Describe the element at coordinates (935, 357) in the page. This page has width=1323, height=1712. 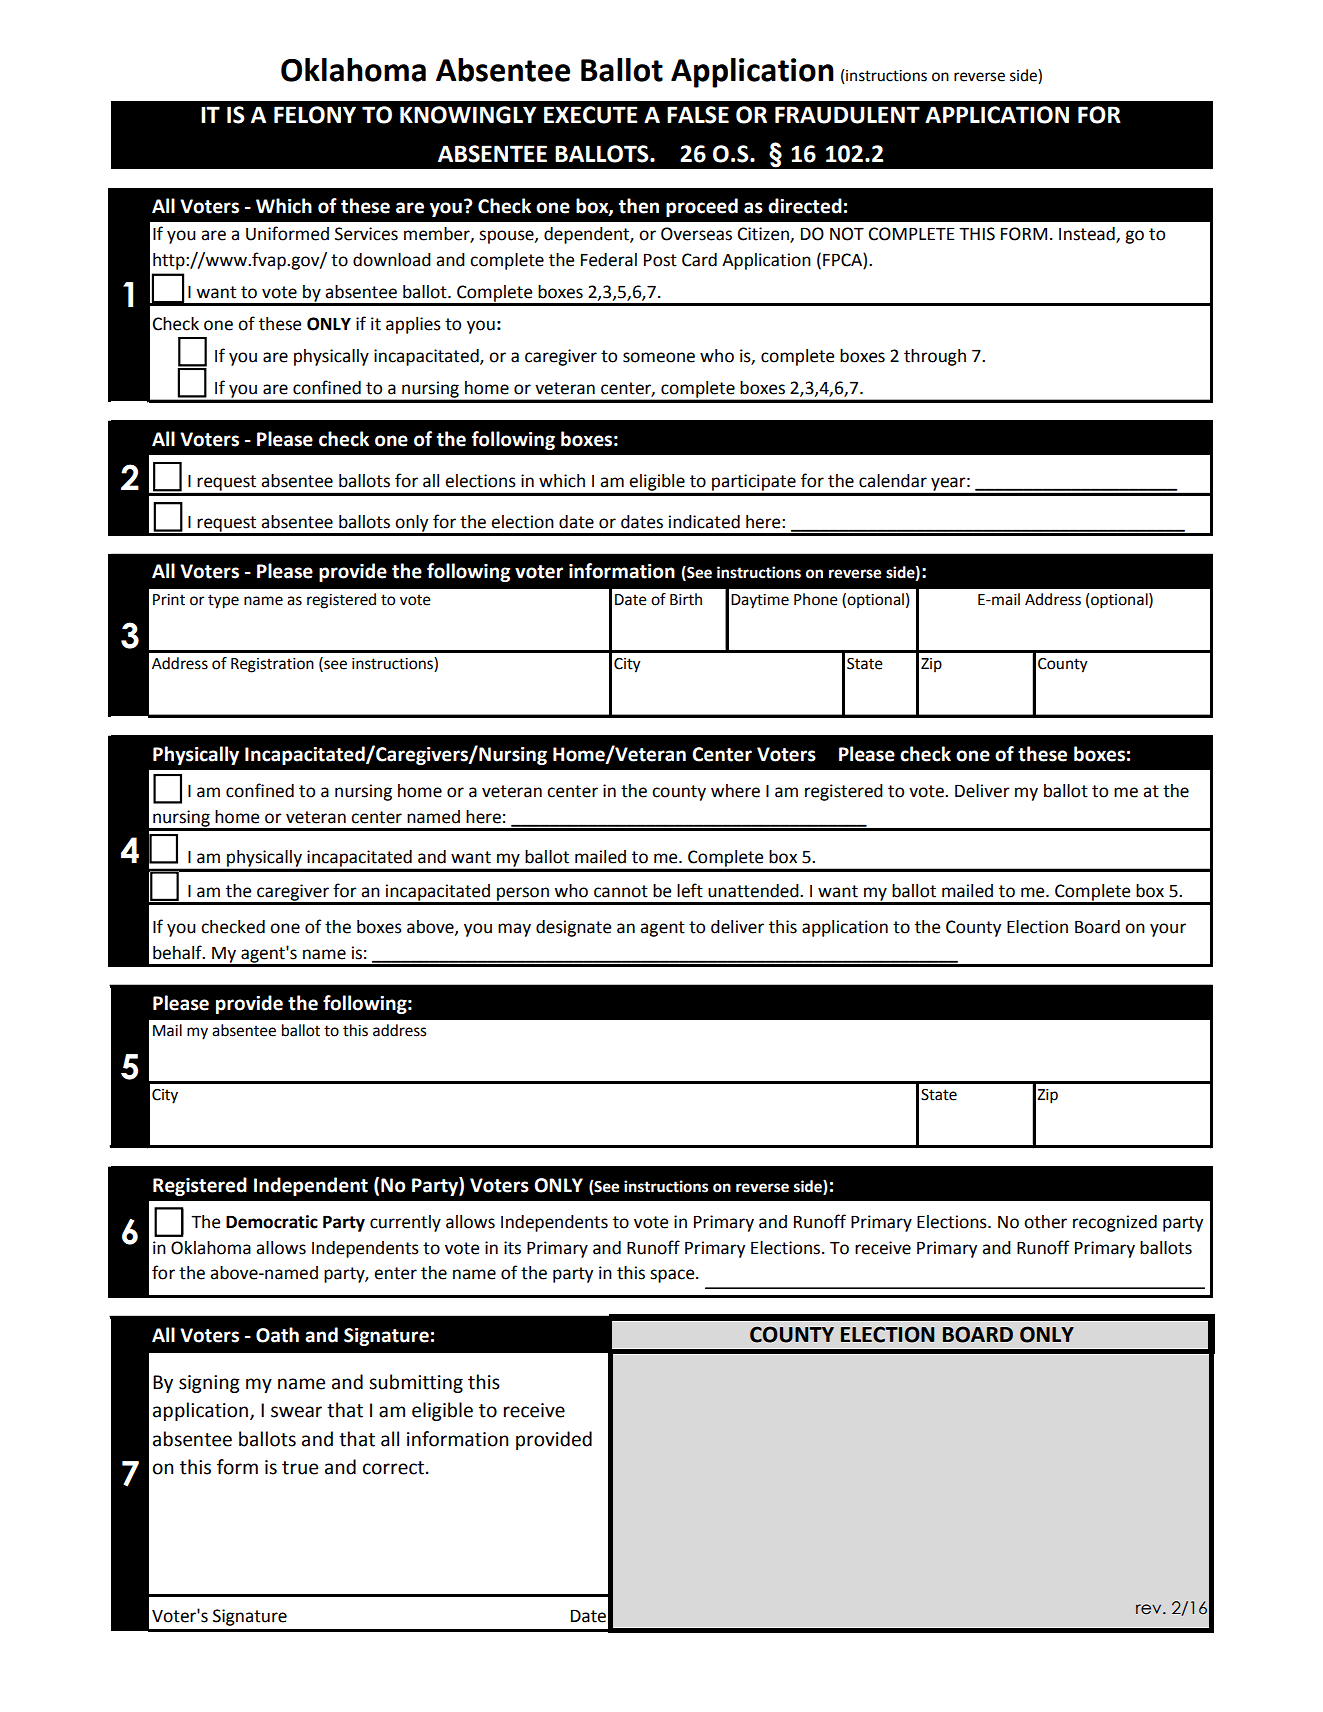
I see `through` at that location.
